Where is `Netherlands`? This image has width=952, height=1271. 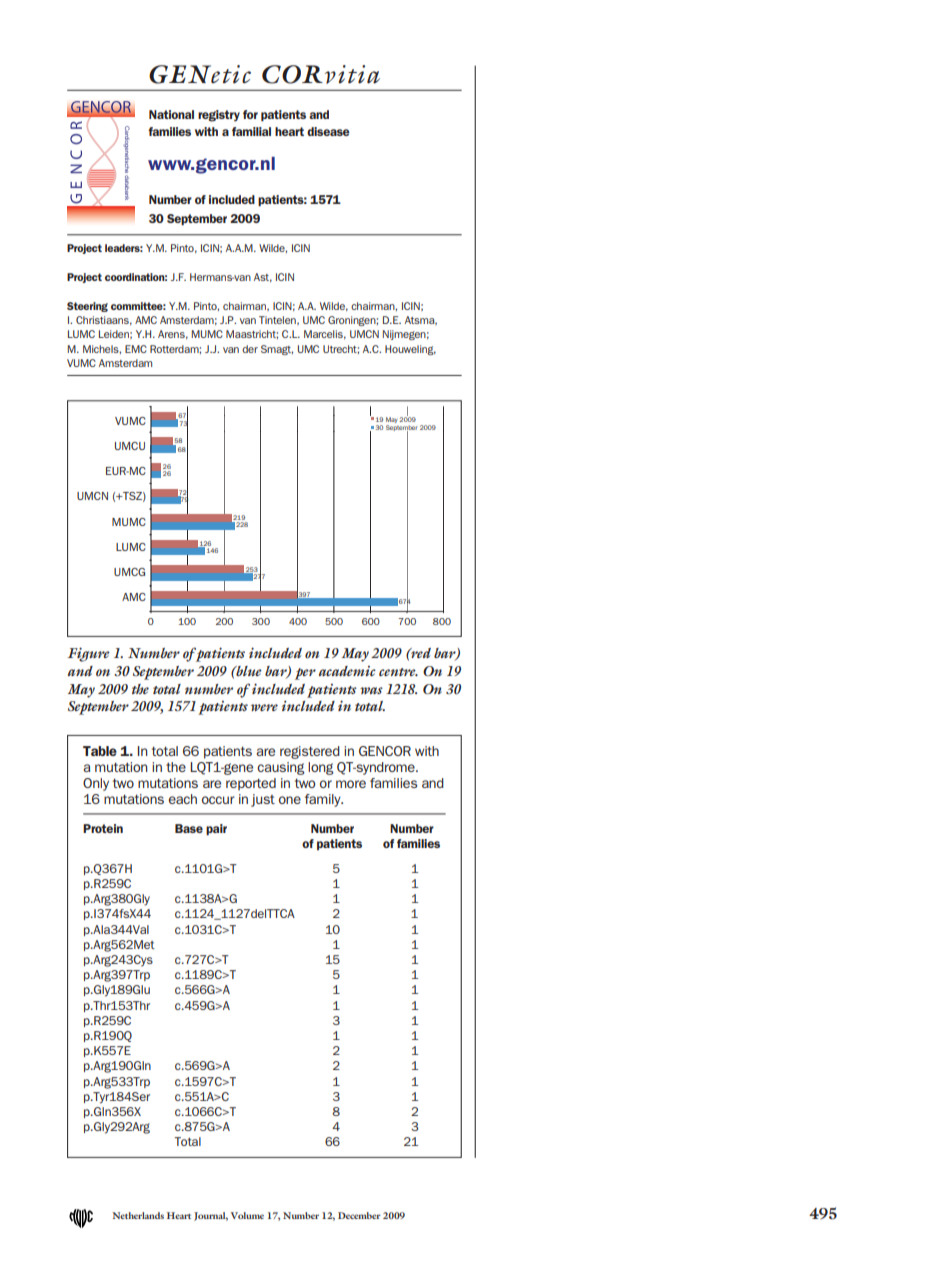 Netherlands is located at coordinates (138, 1215).
